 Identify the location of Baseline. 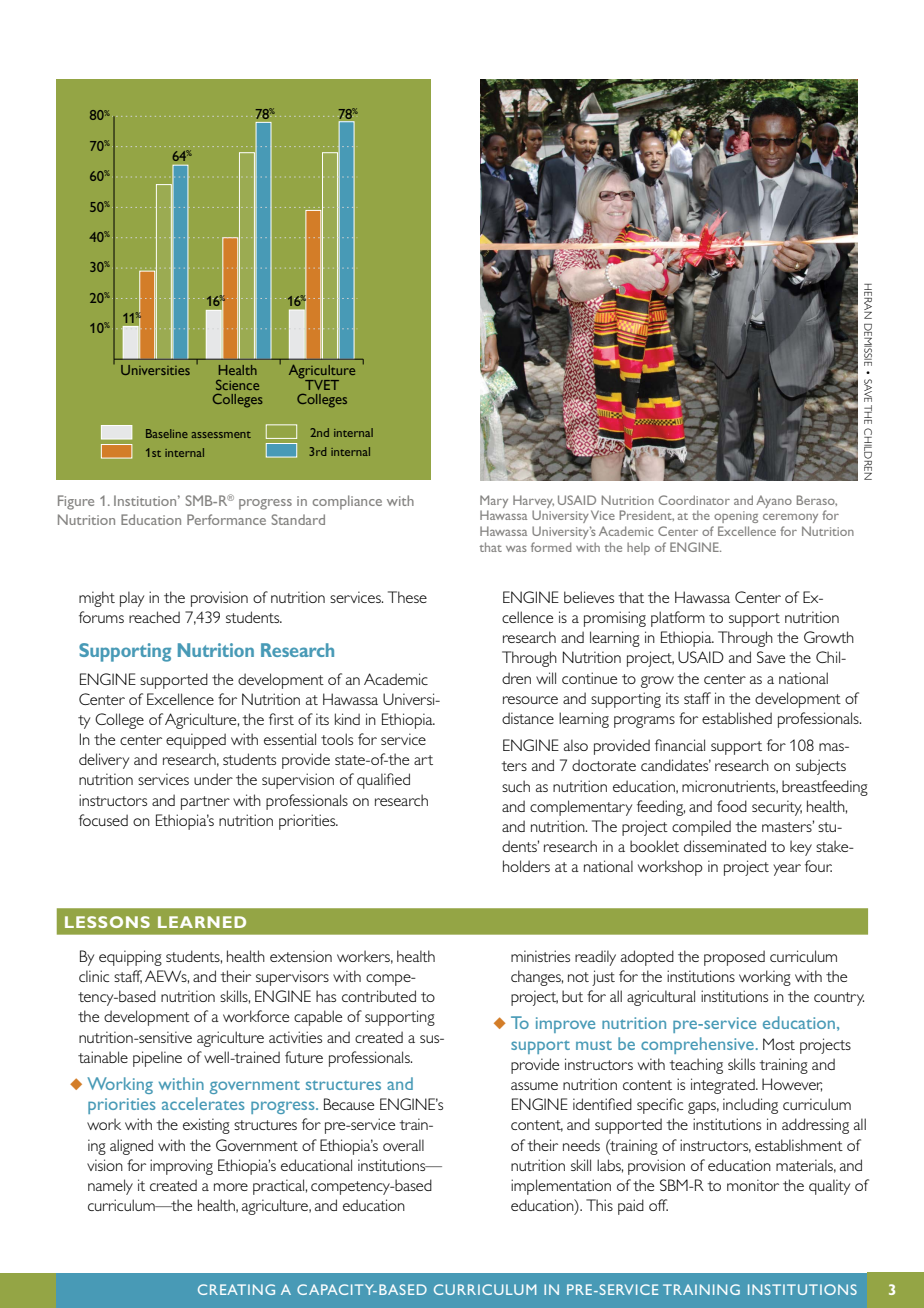
(167, 433).
